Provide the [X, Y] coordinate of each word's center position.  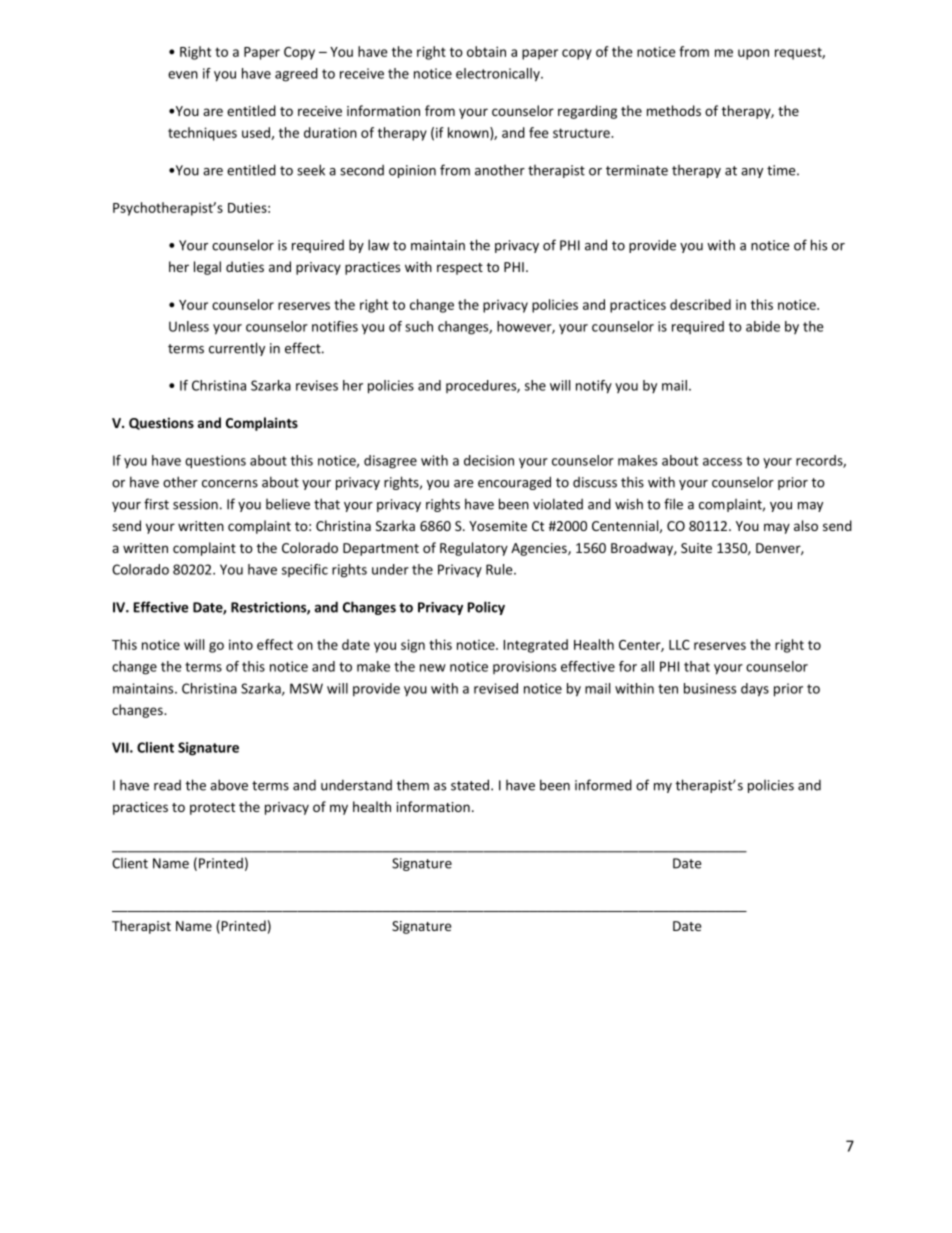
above [229, 785]
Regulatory [474, 549]
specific [305, 570]
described [700, 304]
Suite [696, 548]
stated [471, 785]
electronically [499, 75]
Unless [189, 326]
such [419, 326]
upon [753, 54]
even [183, 75]
